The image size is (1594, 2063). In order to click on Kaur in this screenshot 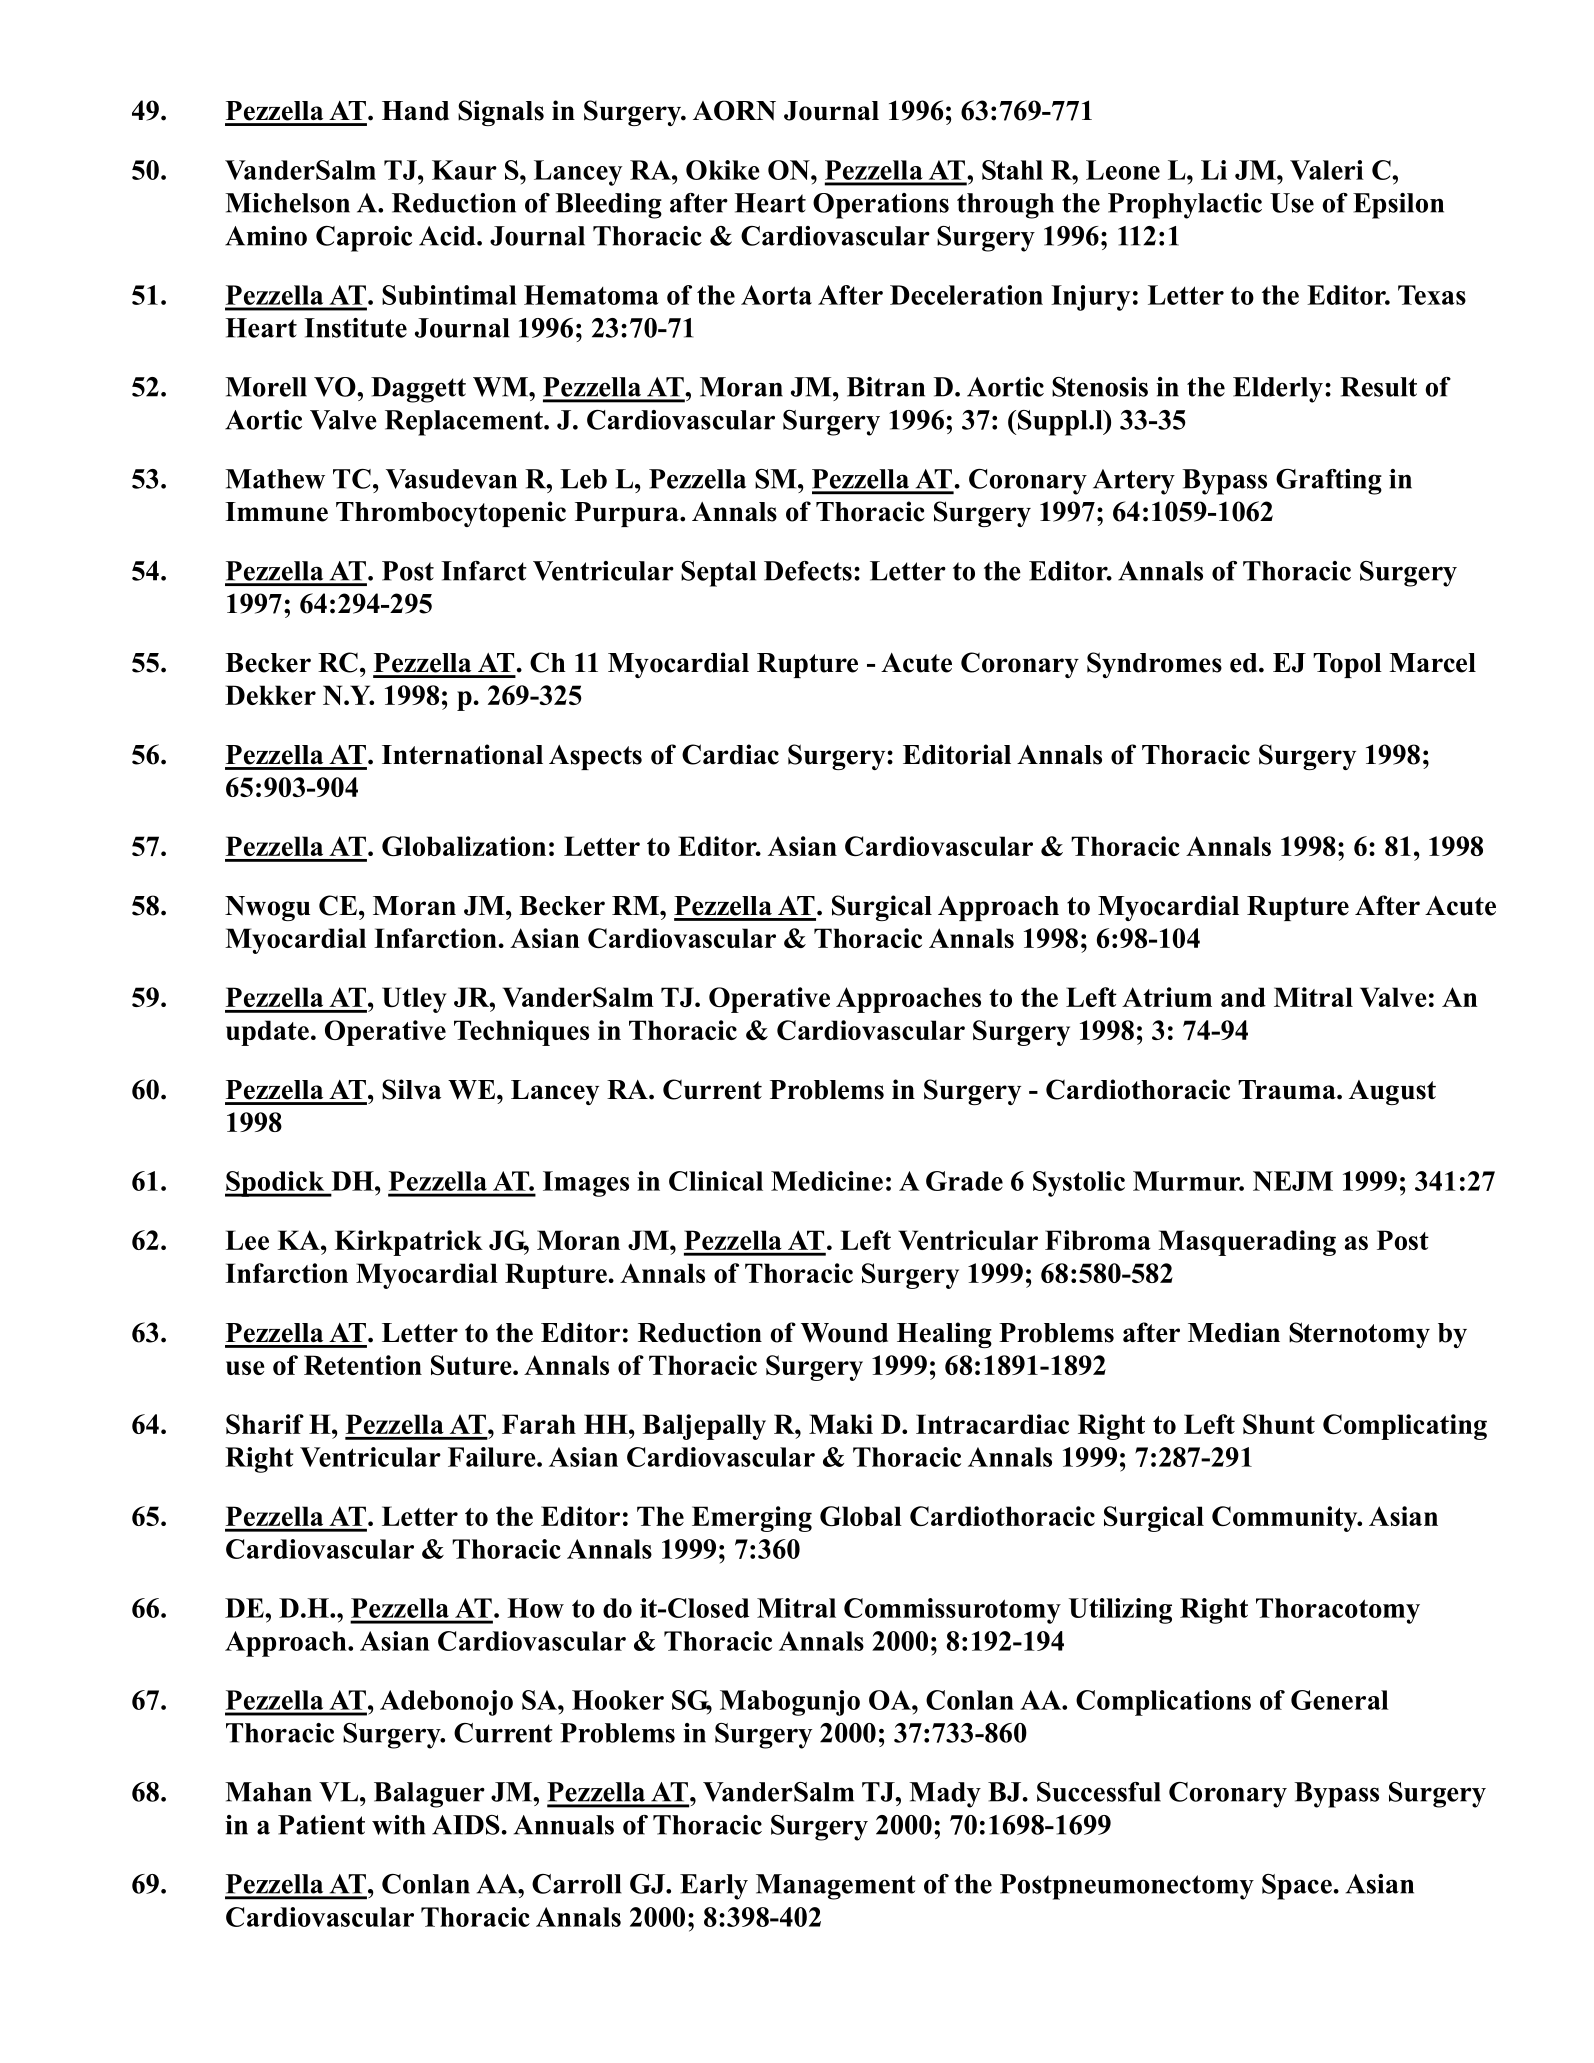, I will do `click(464, 170)`.
